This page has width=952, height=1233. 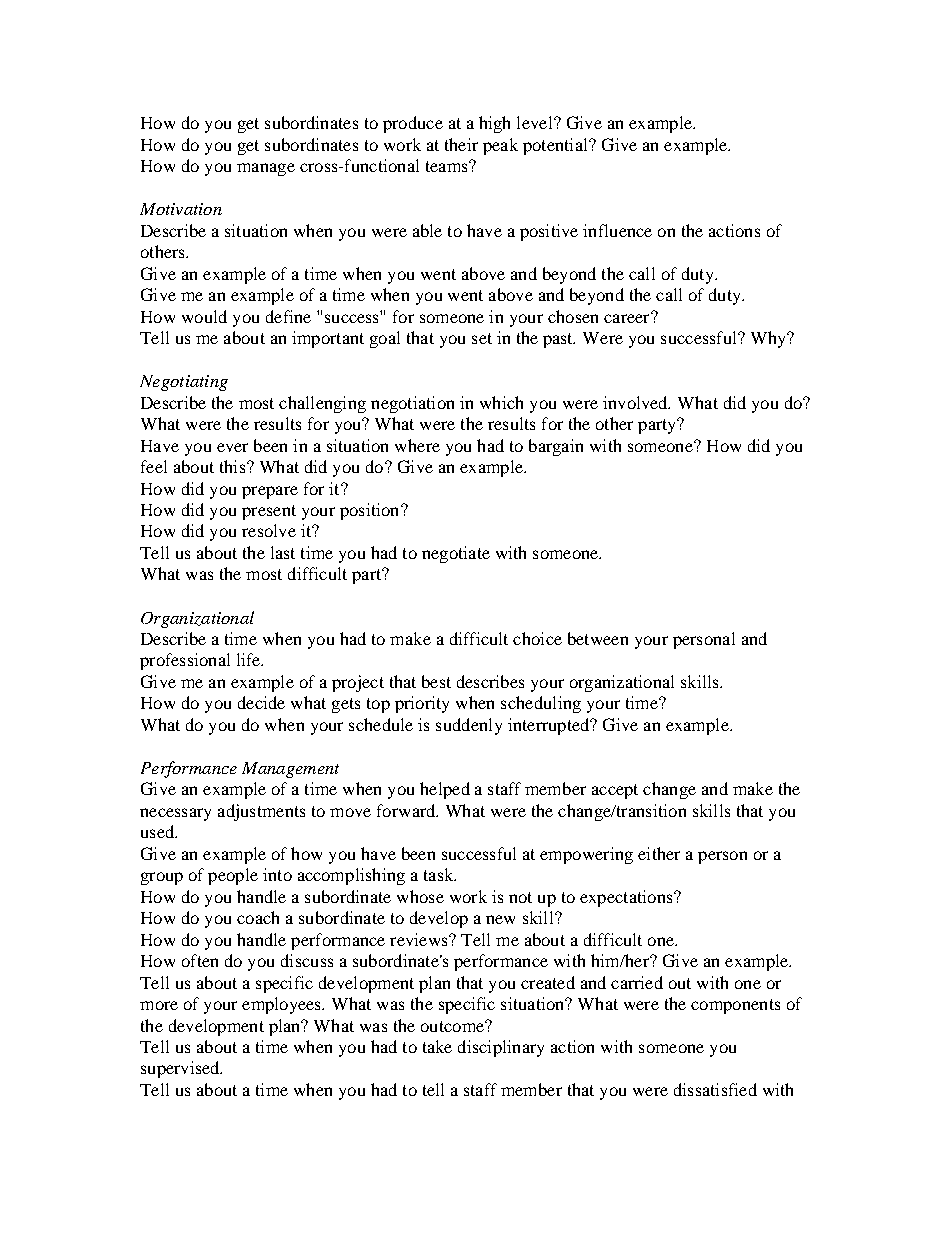 I want to click on negotiate, so click(x=456, y=554).
